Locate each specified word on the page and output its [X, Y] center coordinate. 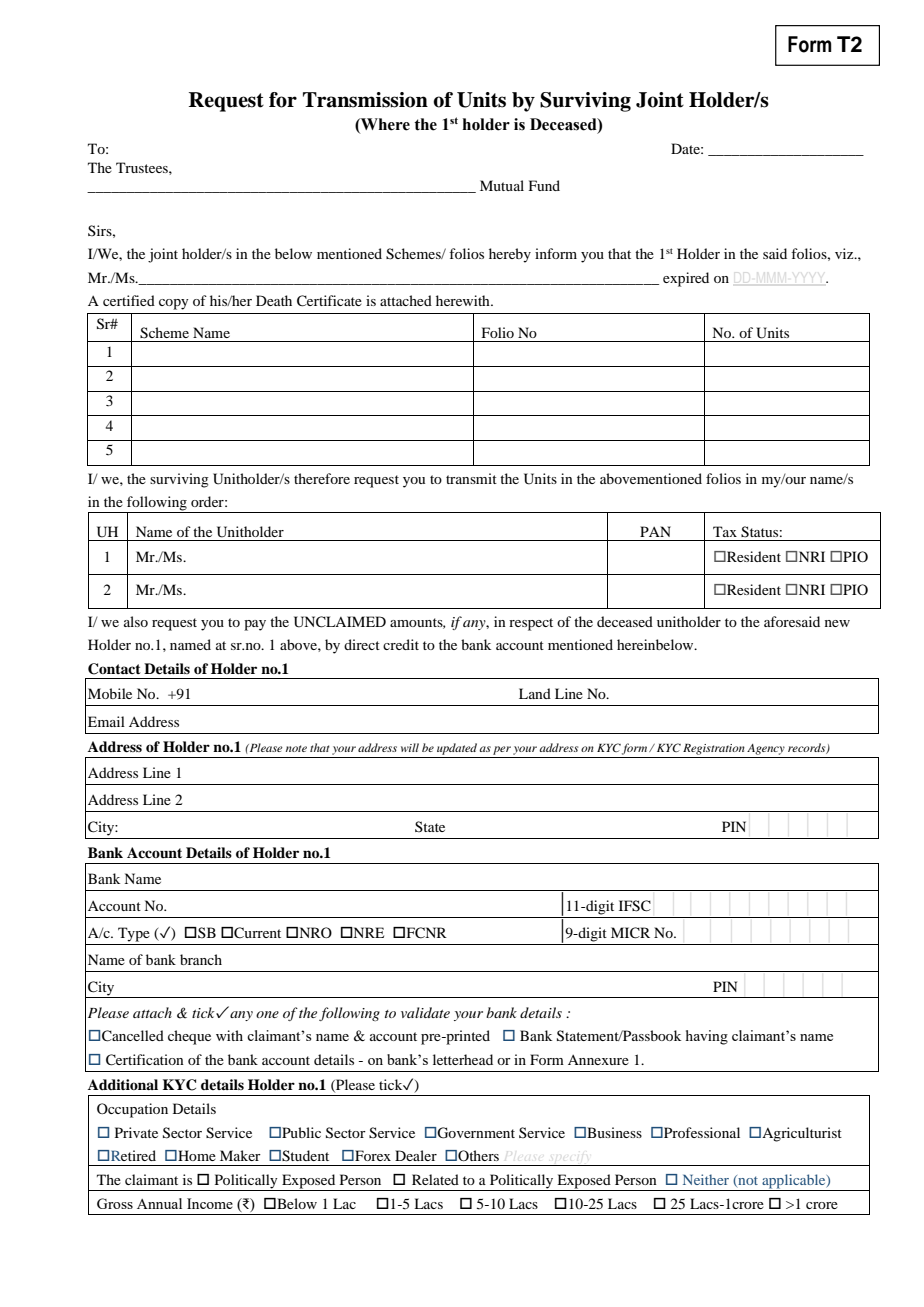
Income [210, 1203]
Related [435, 1179]
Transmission [365, 100]
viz [845, 253]
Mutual [502, 185]
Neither [706, 1179]
